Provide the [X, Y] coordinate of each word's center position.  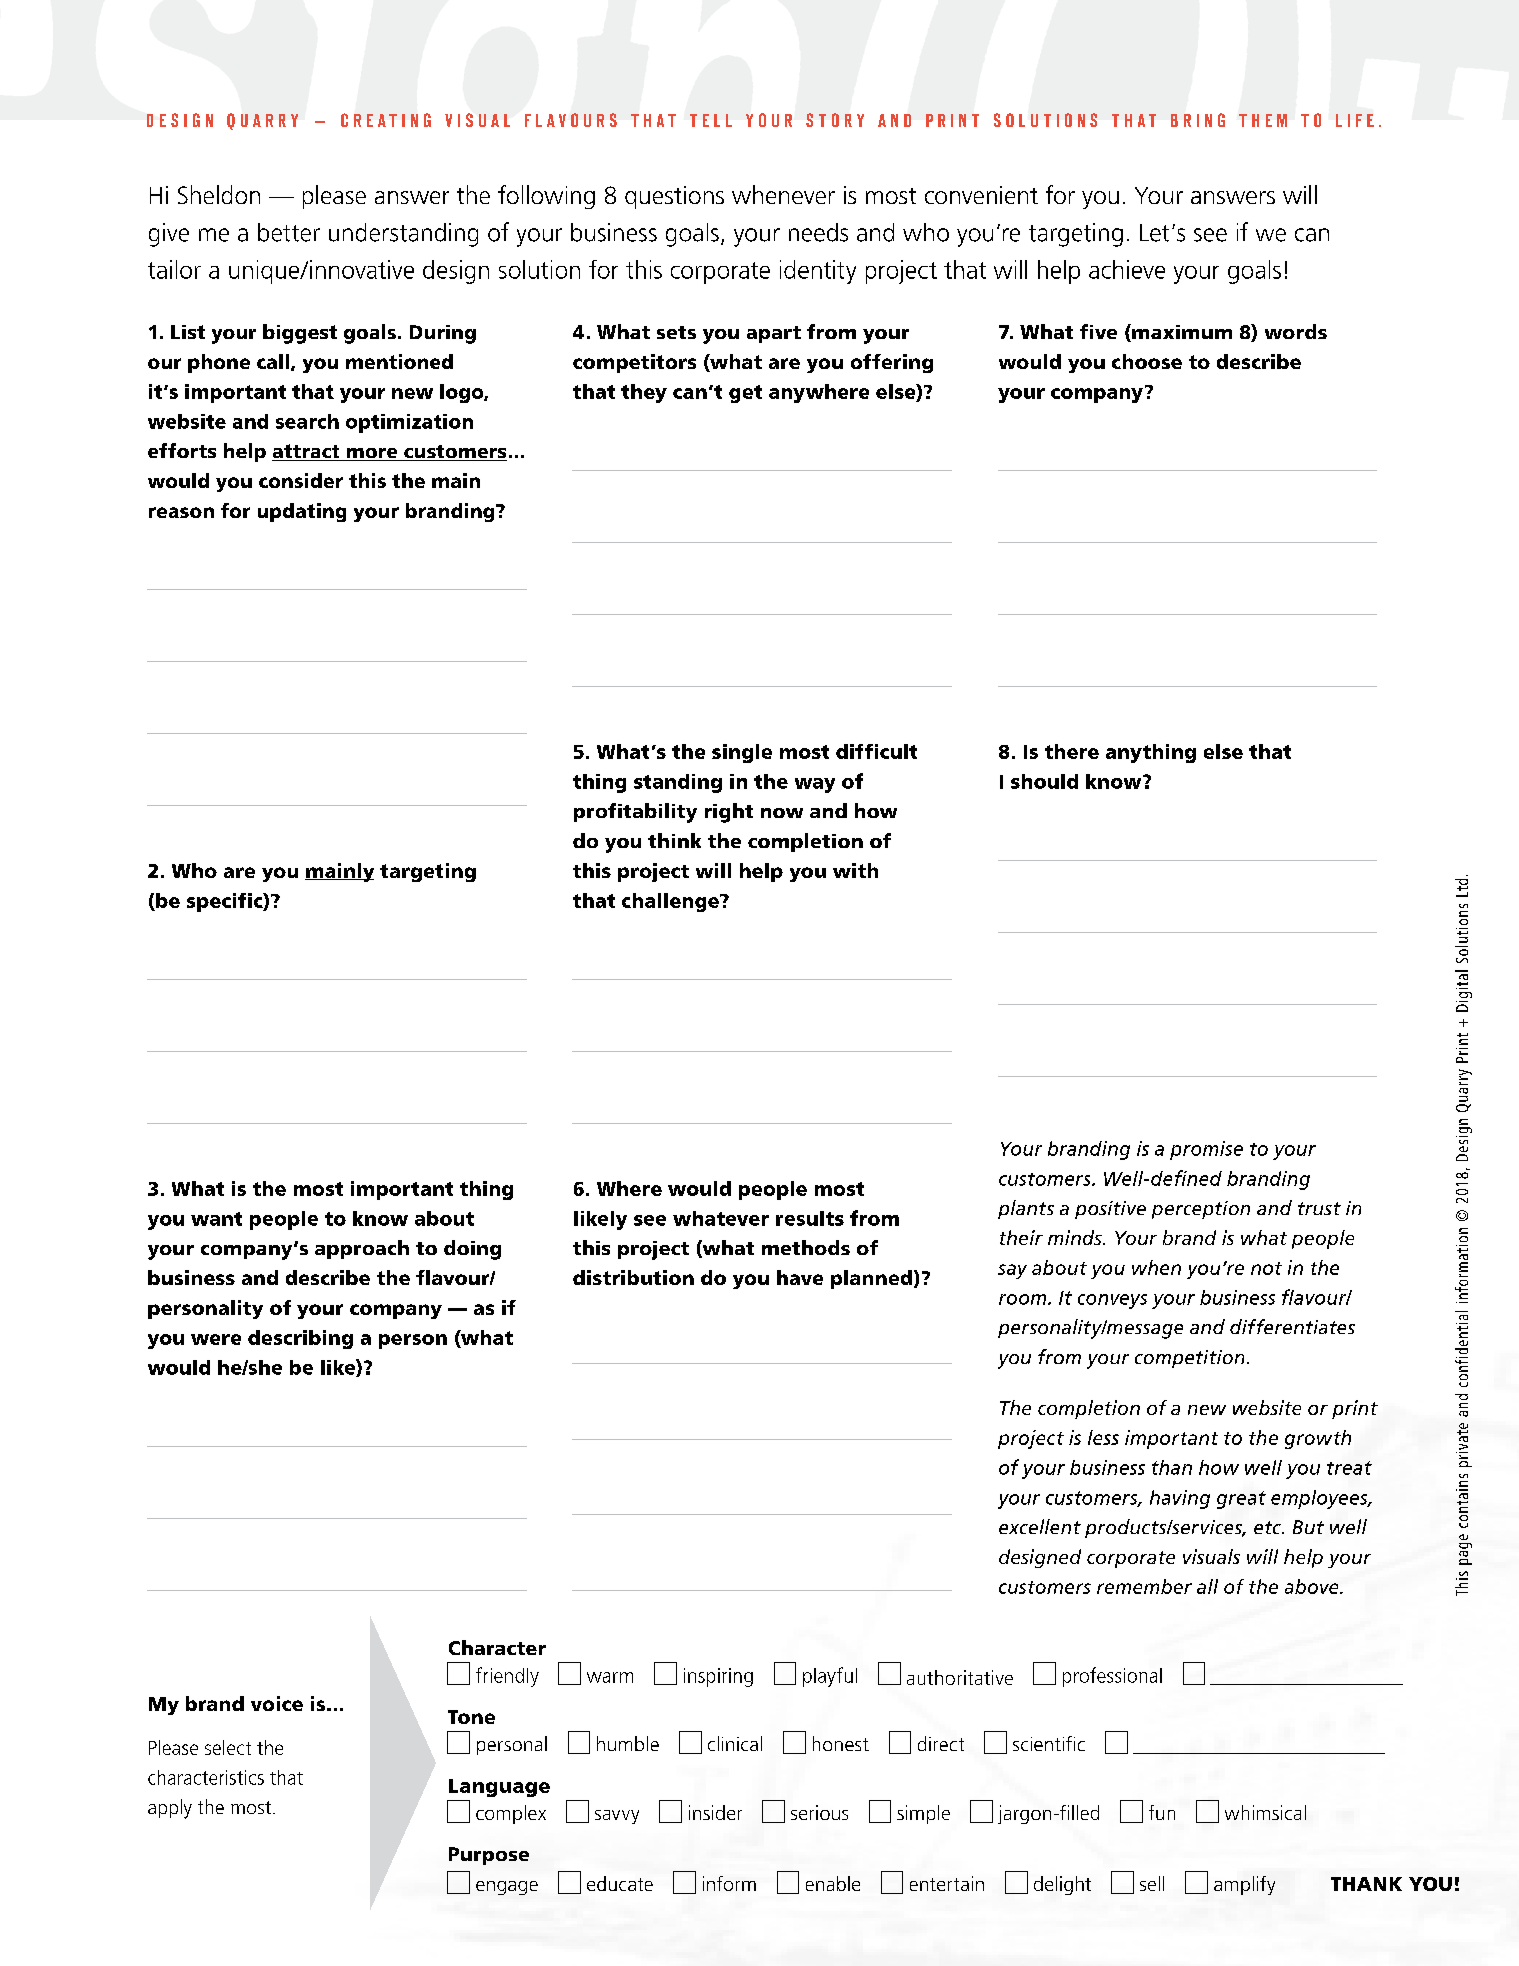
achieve [1127, 269]
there [1072, 751]
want [216, 1219]
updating [302, 512]
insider [715, 1812]
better [289, 232]
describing [300, 1339]
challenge [671, 902]
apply [170, 1809]
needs [818, 232]
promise [1206, 1150]
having [1180, 1499]
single [742, 753]
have [800, 1277]
